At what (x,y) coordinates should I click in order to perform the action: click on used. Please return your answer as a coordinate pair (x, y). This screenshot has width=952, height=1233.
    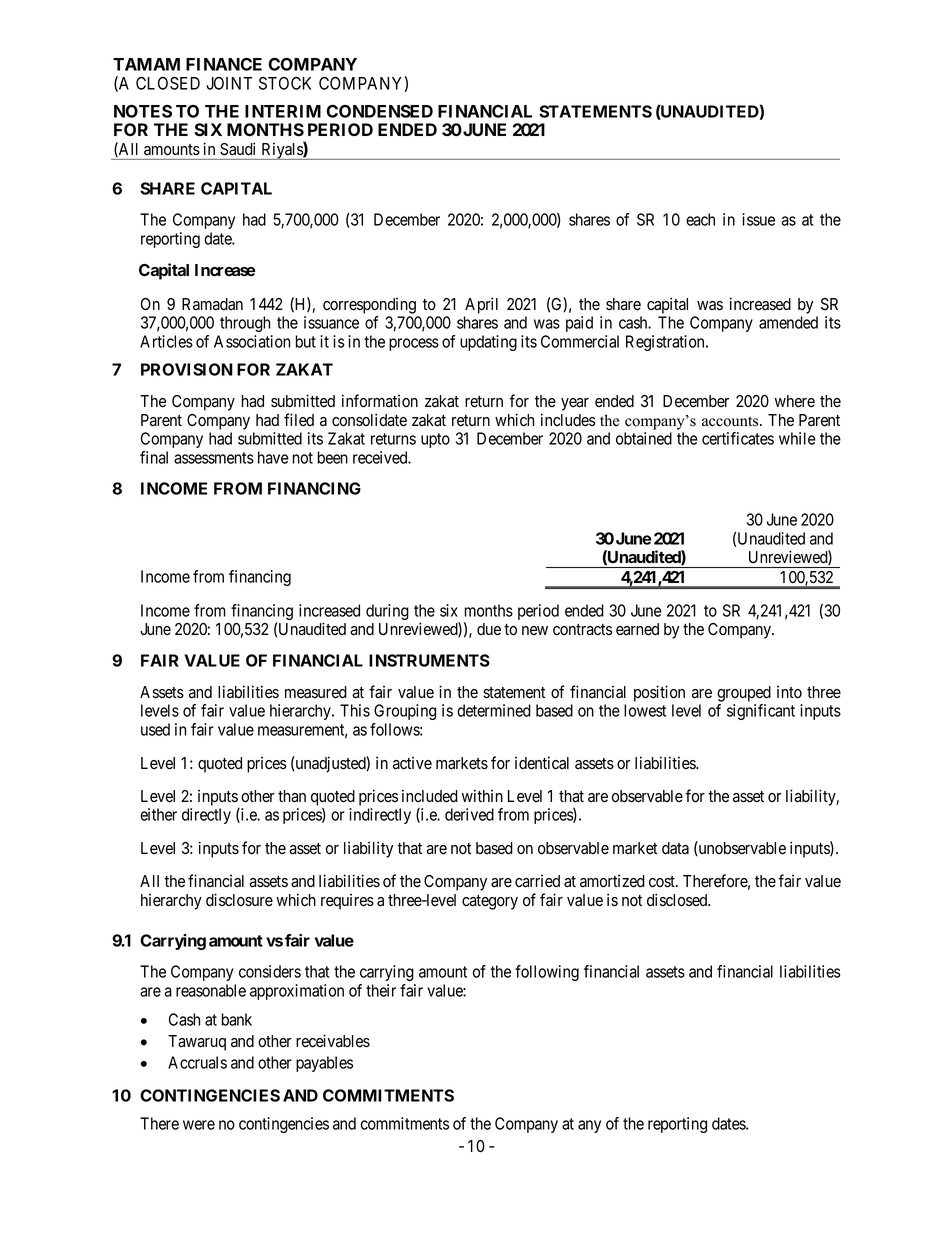
    Looking at the image, I should click on (155, 729).
